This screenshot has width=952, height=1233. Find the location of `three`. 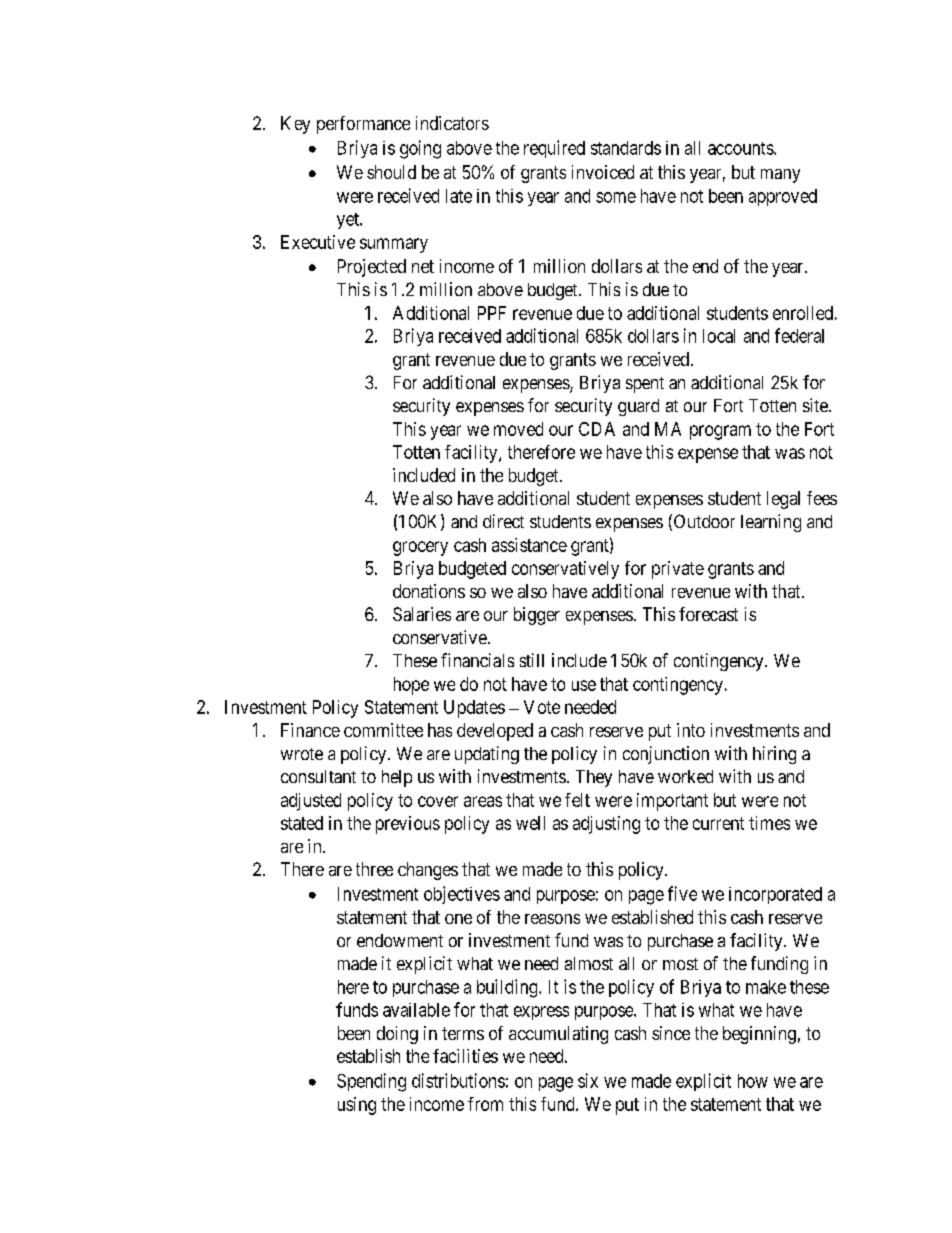

three is located at coordinates (374, 869).
